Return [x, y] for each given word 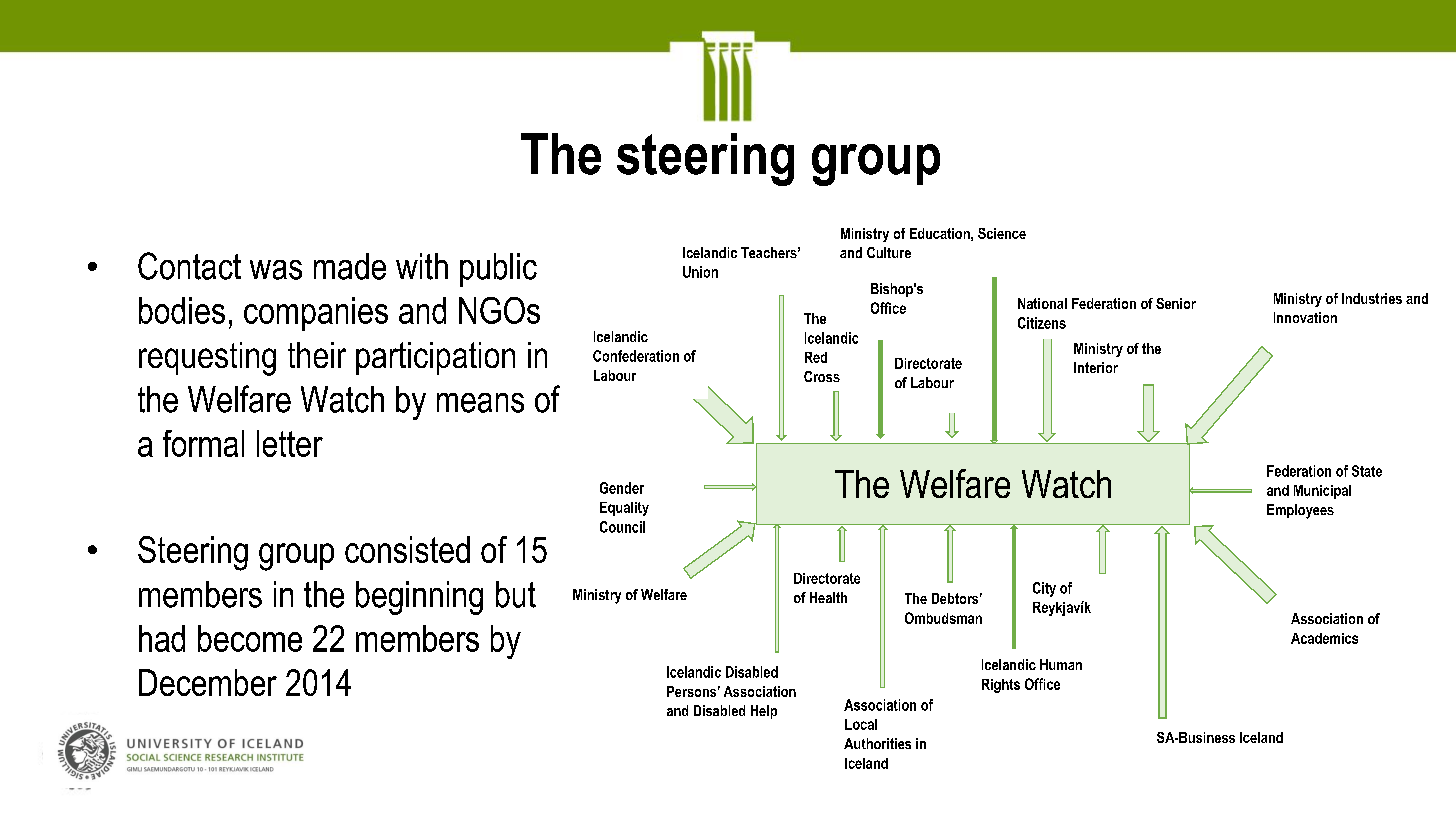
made [350, 266]
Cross [822, 376]
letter [290, 443]
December [208, 682]
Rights [1001, 686]
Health [828, 597]
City [1044, 589]
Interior [1096, 367]
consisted [407, 549]
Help [764, 712]
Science [1002, 233]
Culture [889, 252]
